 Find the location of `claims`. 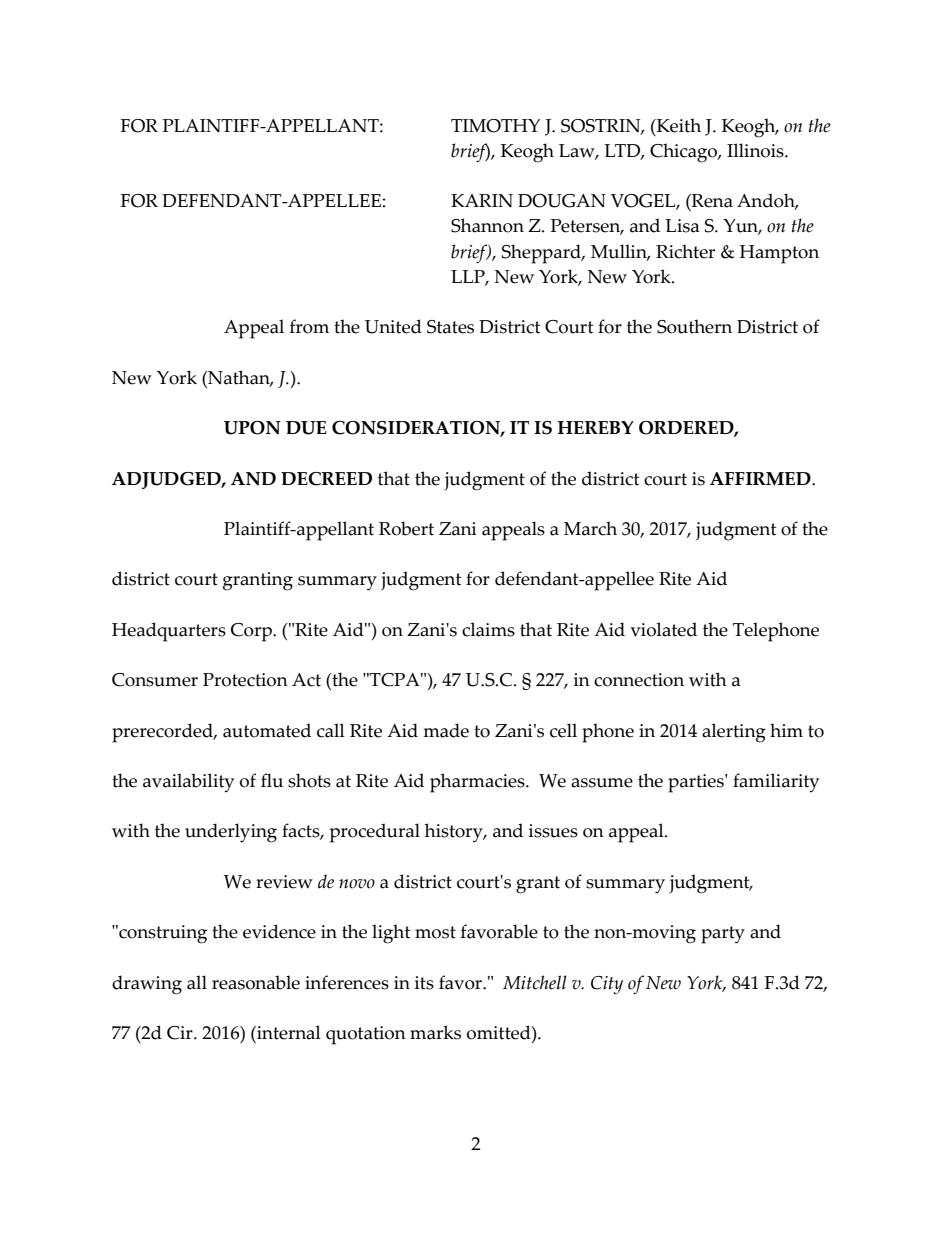

claims is located at coordinates (488, 629).
